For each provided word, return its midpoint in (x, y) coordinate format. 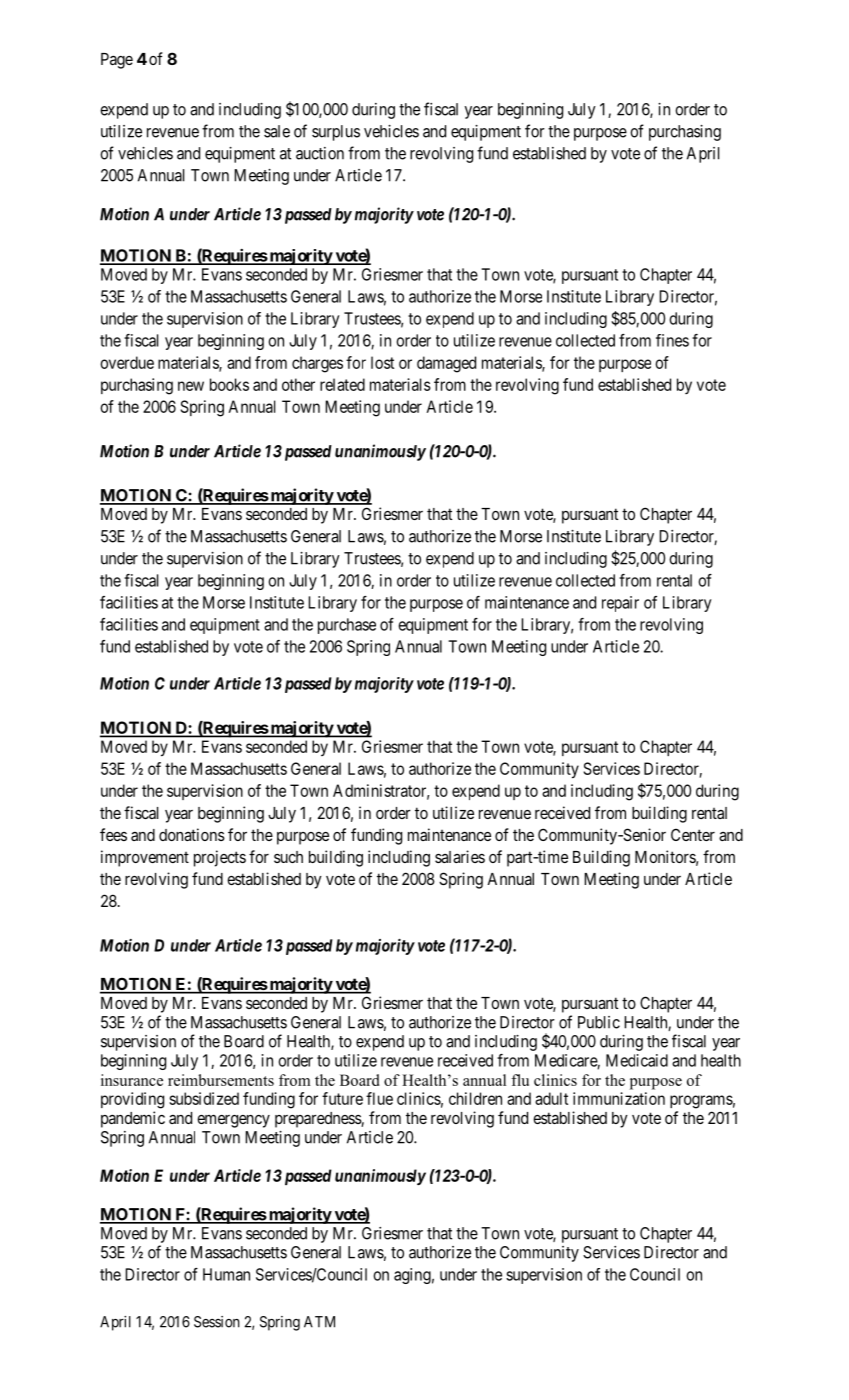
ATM (319, 1322)
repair (620, 604)
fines (672, 340)
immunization (619, 1098)
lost (382, 362)
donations (192, 834)
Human (226, 1274)
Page (117, 61)
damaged (446, 364)
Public (599, 1022)
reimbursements (221, 1080)
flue (379, 1098)
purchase (347, 626)
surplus (336, 133)
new (191, 386)
